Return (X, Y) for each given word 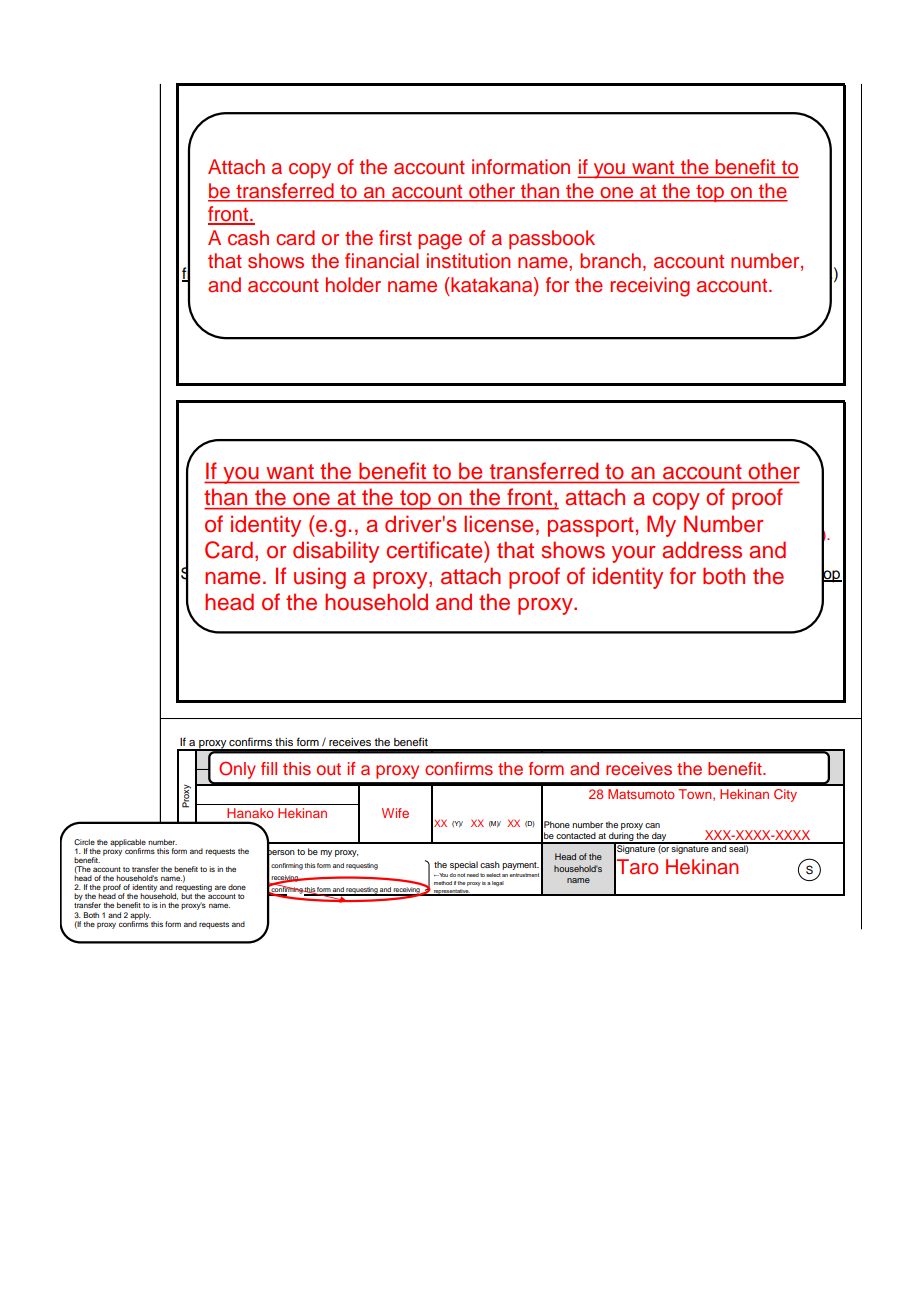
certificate (436, 550)
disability (336, 552)
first (395, 238)
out (329, 769)
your (633, 554)
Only (237, 770)
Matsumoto (641, 794)
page (440, 242)
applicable (128, 844)
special (464, 865)
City (785, 795)
